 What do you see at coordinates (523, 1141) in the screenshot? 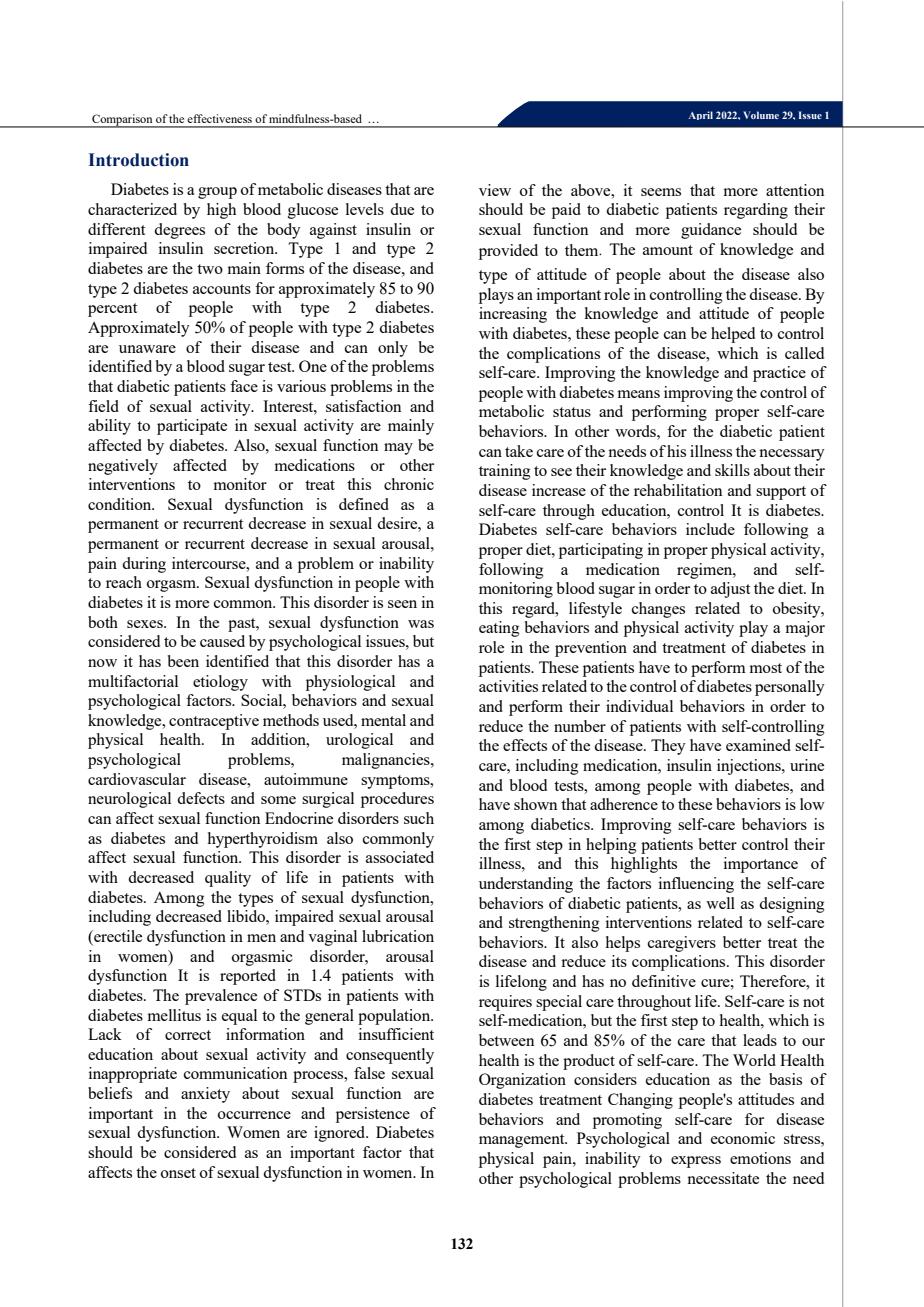
I see `management` at bounding box center [523, 1141].
